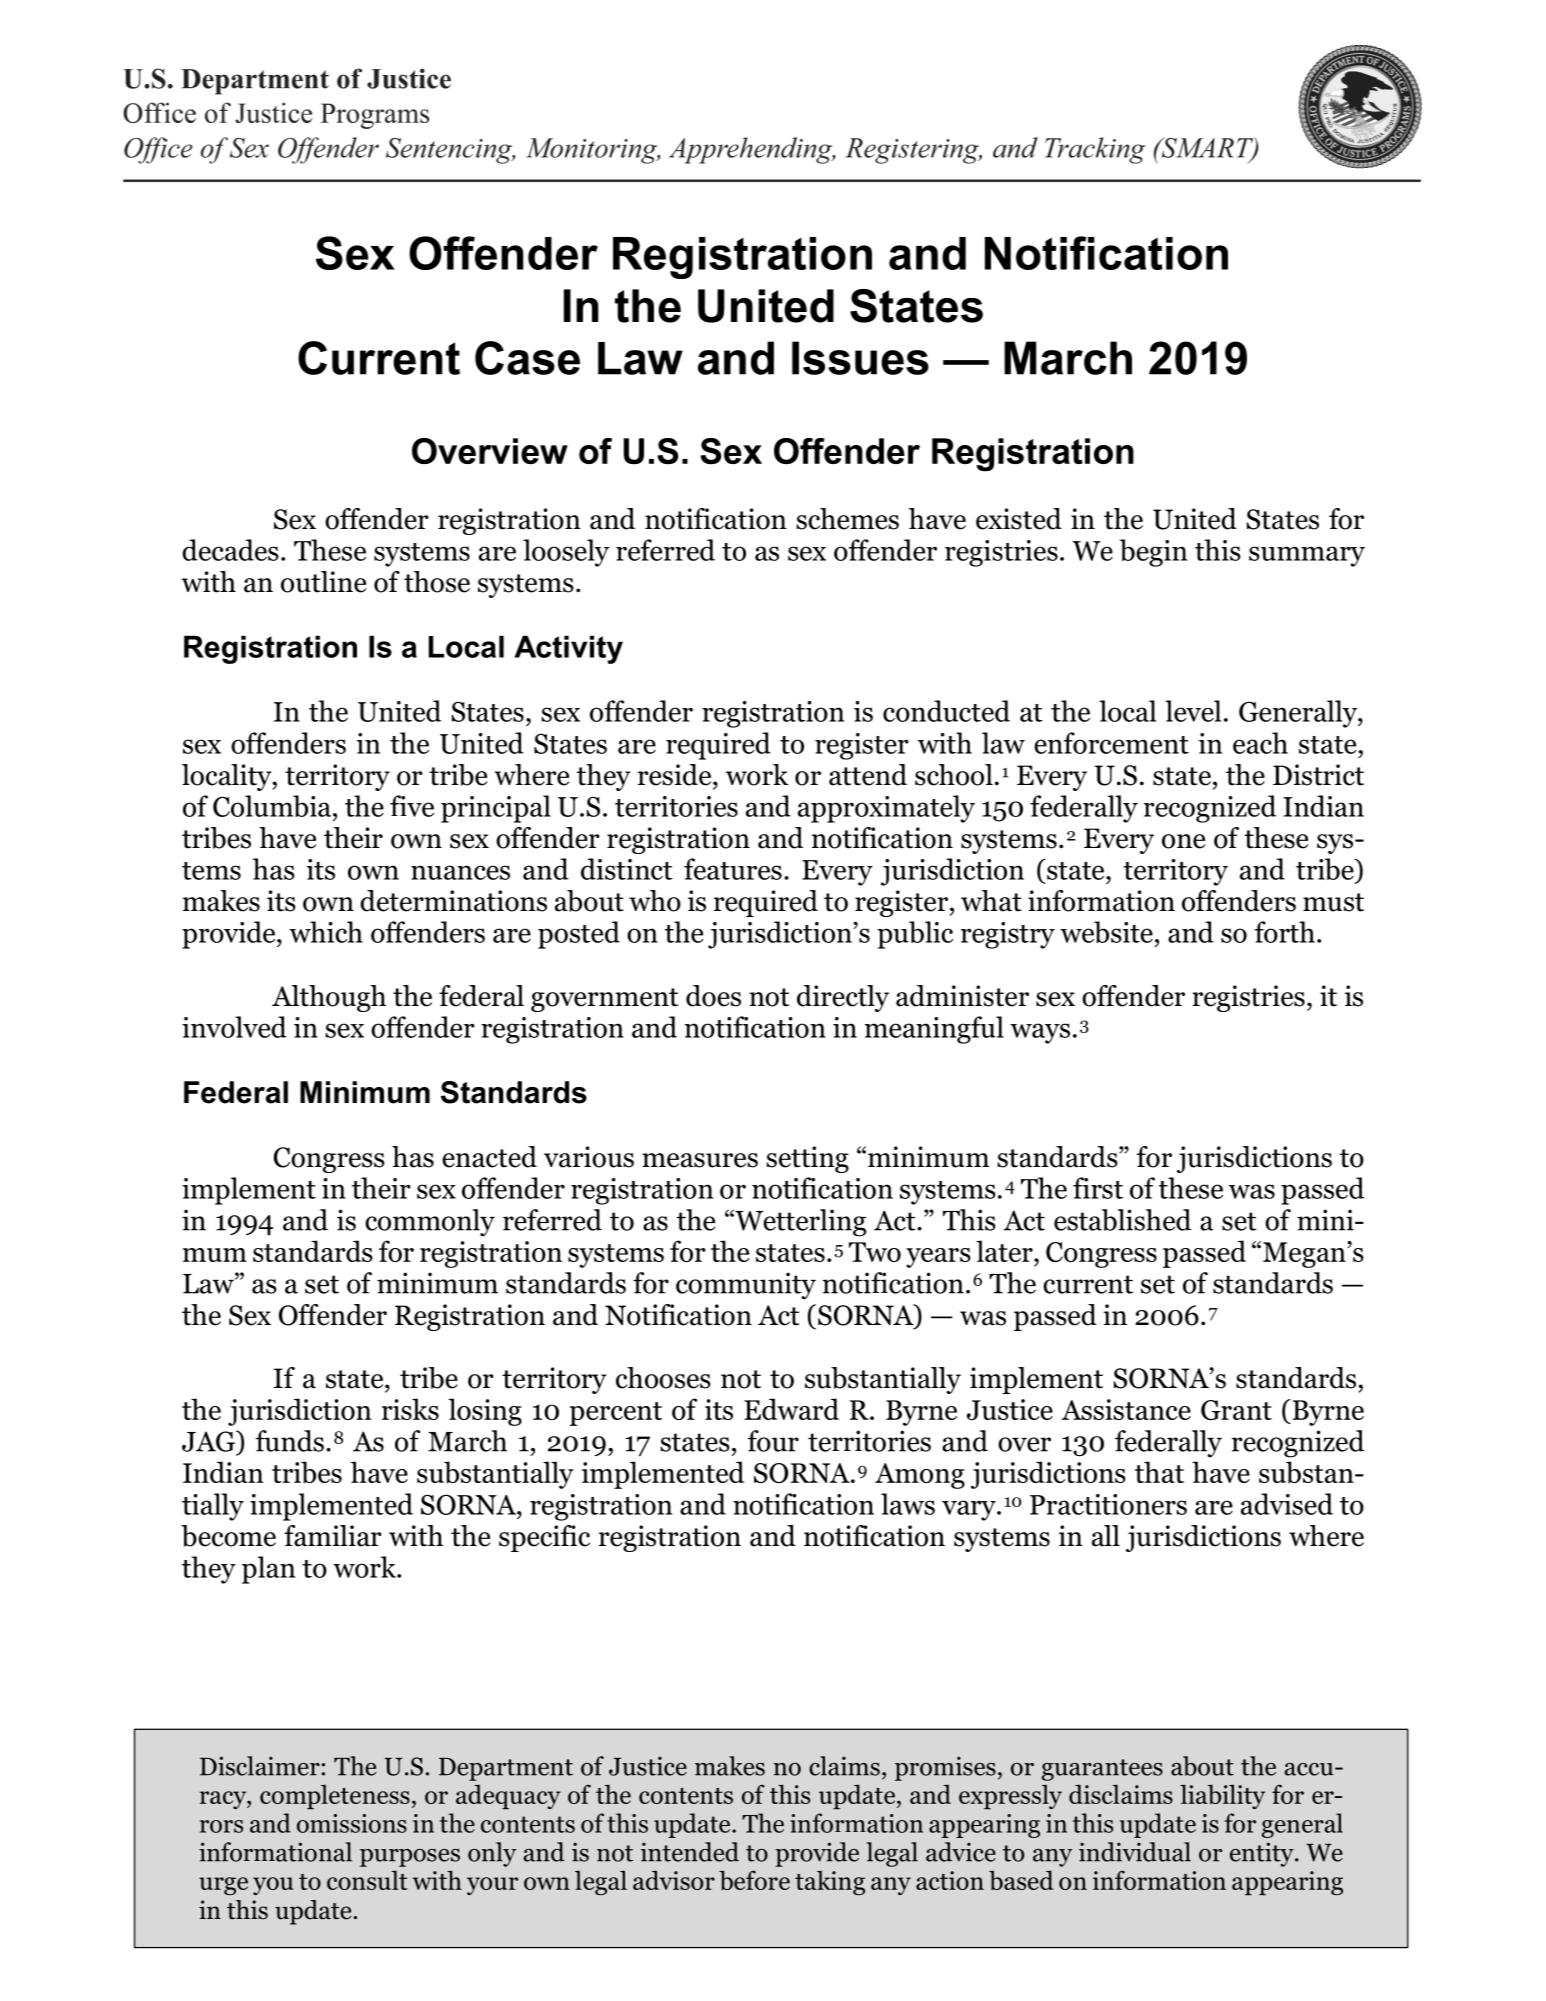 Image resolution: width=1546 pixels, height=2001 pixels. What do you see at coordinates (412, 806) in the screenshot?
I see `five` at bounding box center [412, 806].
